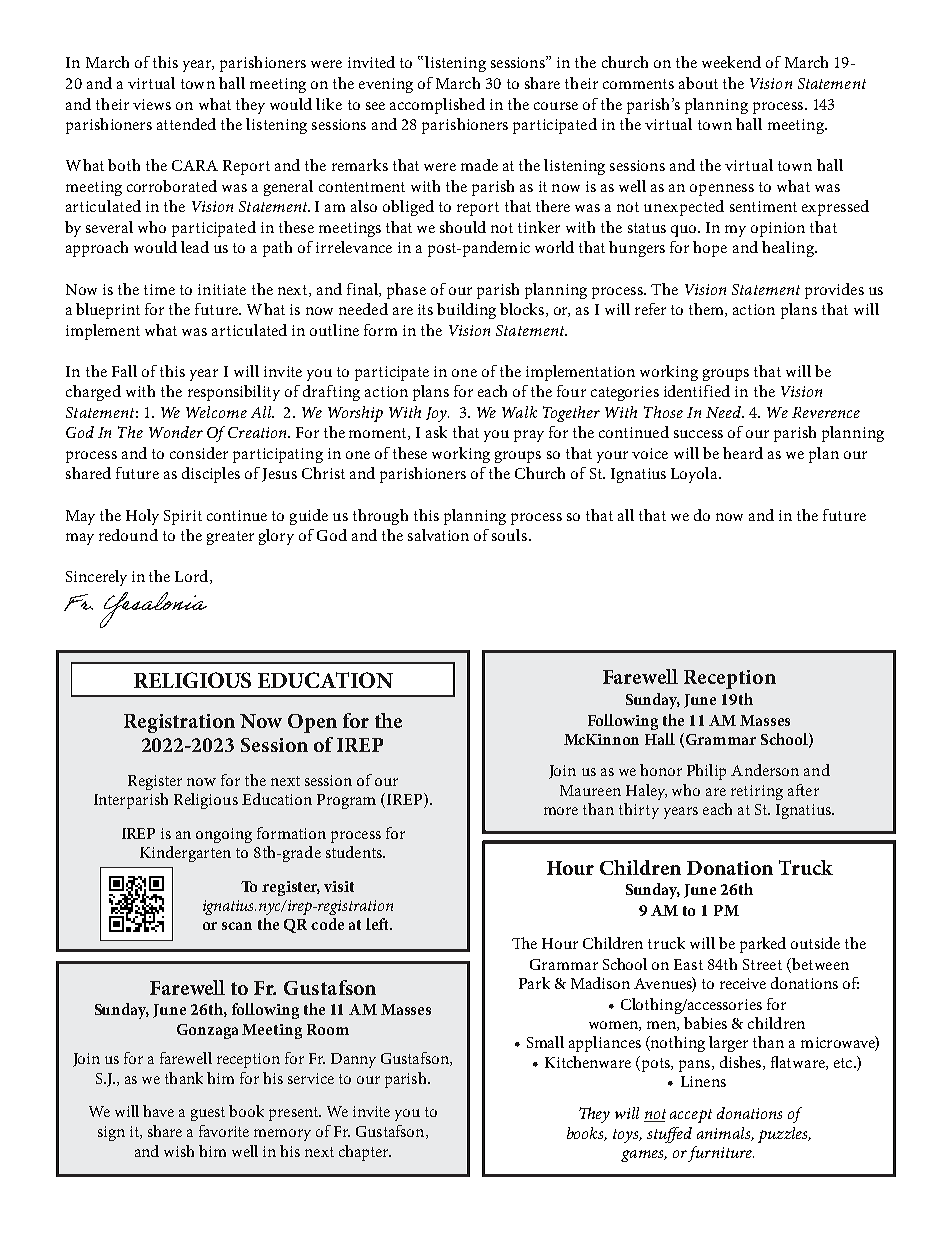  What do you see at coordinates (731, 62) in the screenshot?
I see `weekend` at bounding box center [731, 62].
